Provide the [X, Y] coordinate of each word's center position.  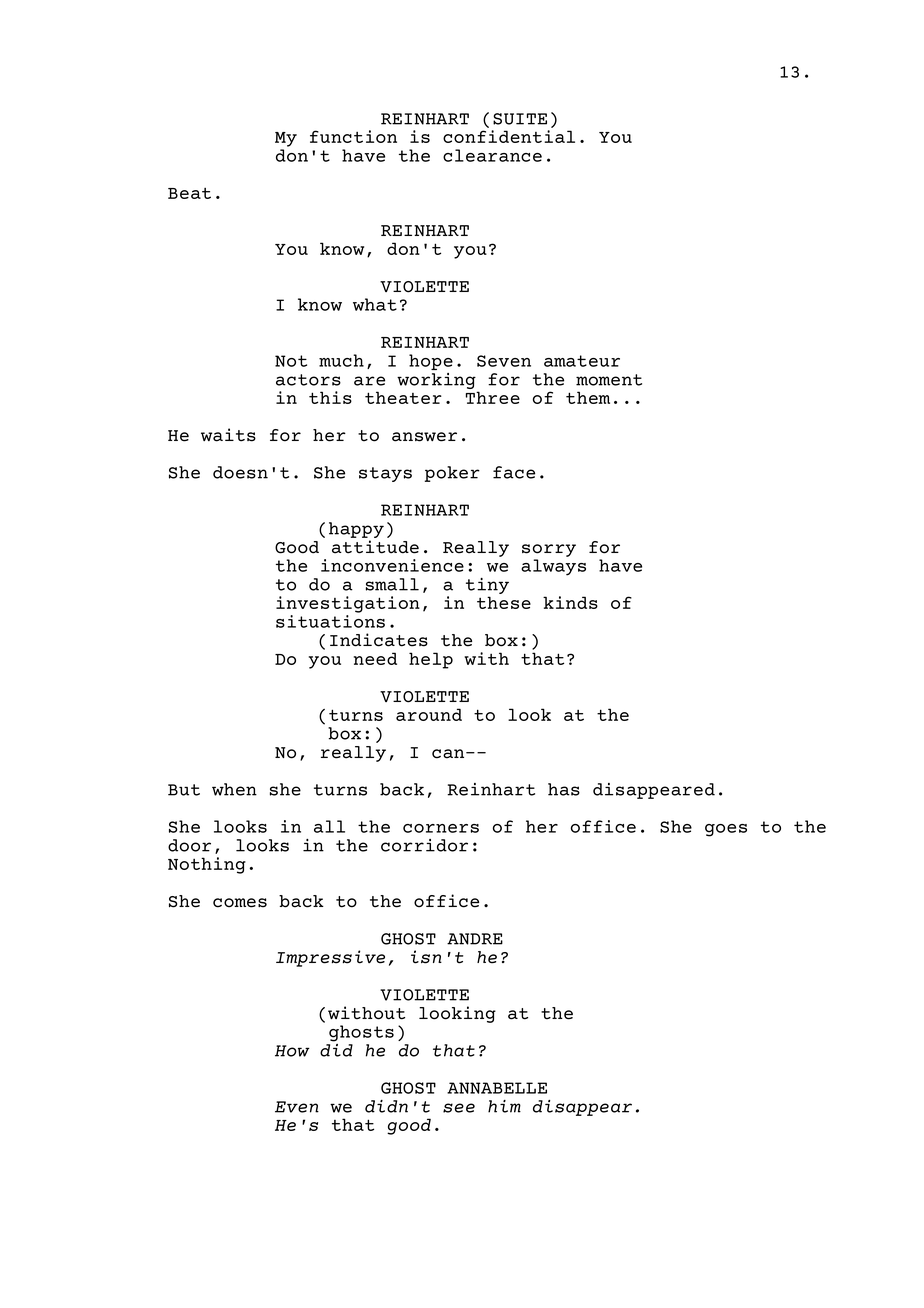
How [292, 1051]
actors [308, 380]
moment [609, 380]
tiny [487, 587]
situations [330, 621]
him [504, 1106]
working [436, 381]
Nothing [207, 865]
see [459, 1108]
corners [441, 828]
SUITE [520, 119]
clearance [492, 155]
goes [726, 830]
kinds [570, 602]
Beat [189, 193]
